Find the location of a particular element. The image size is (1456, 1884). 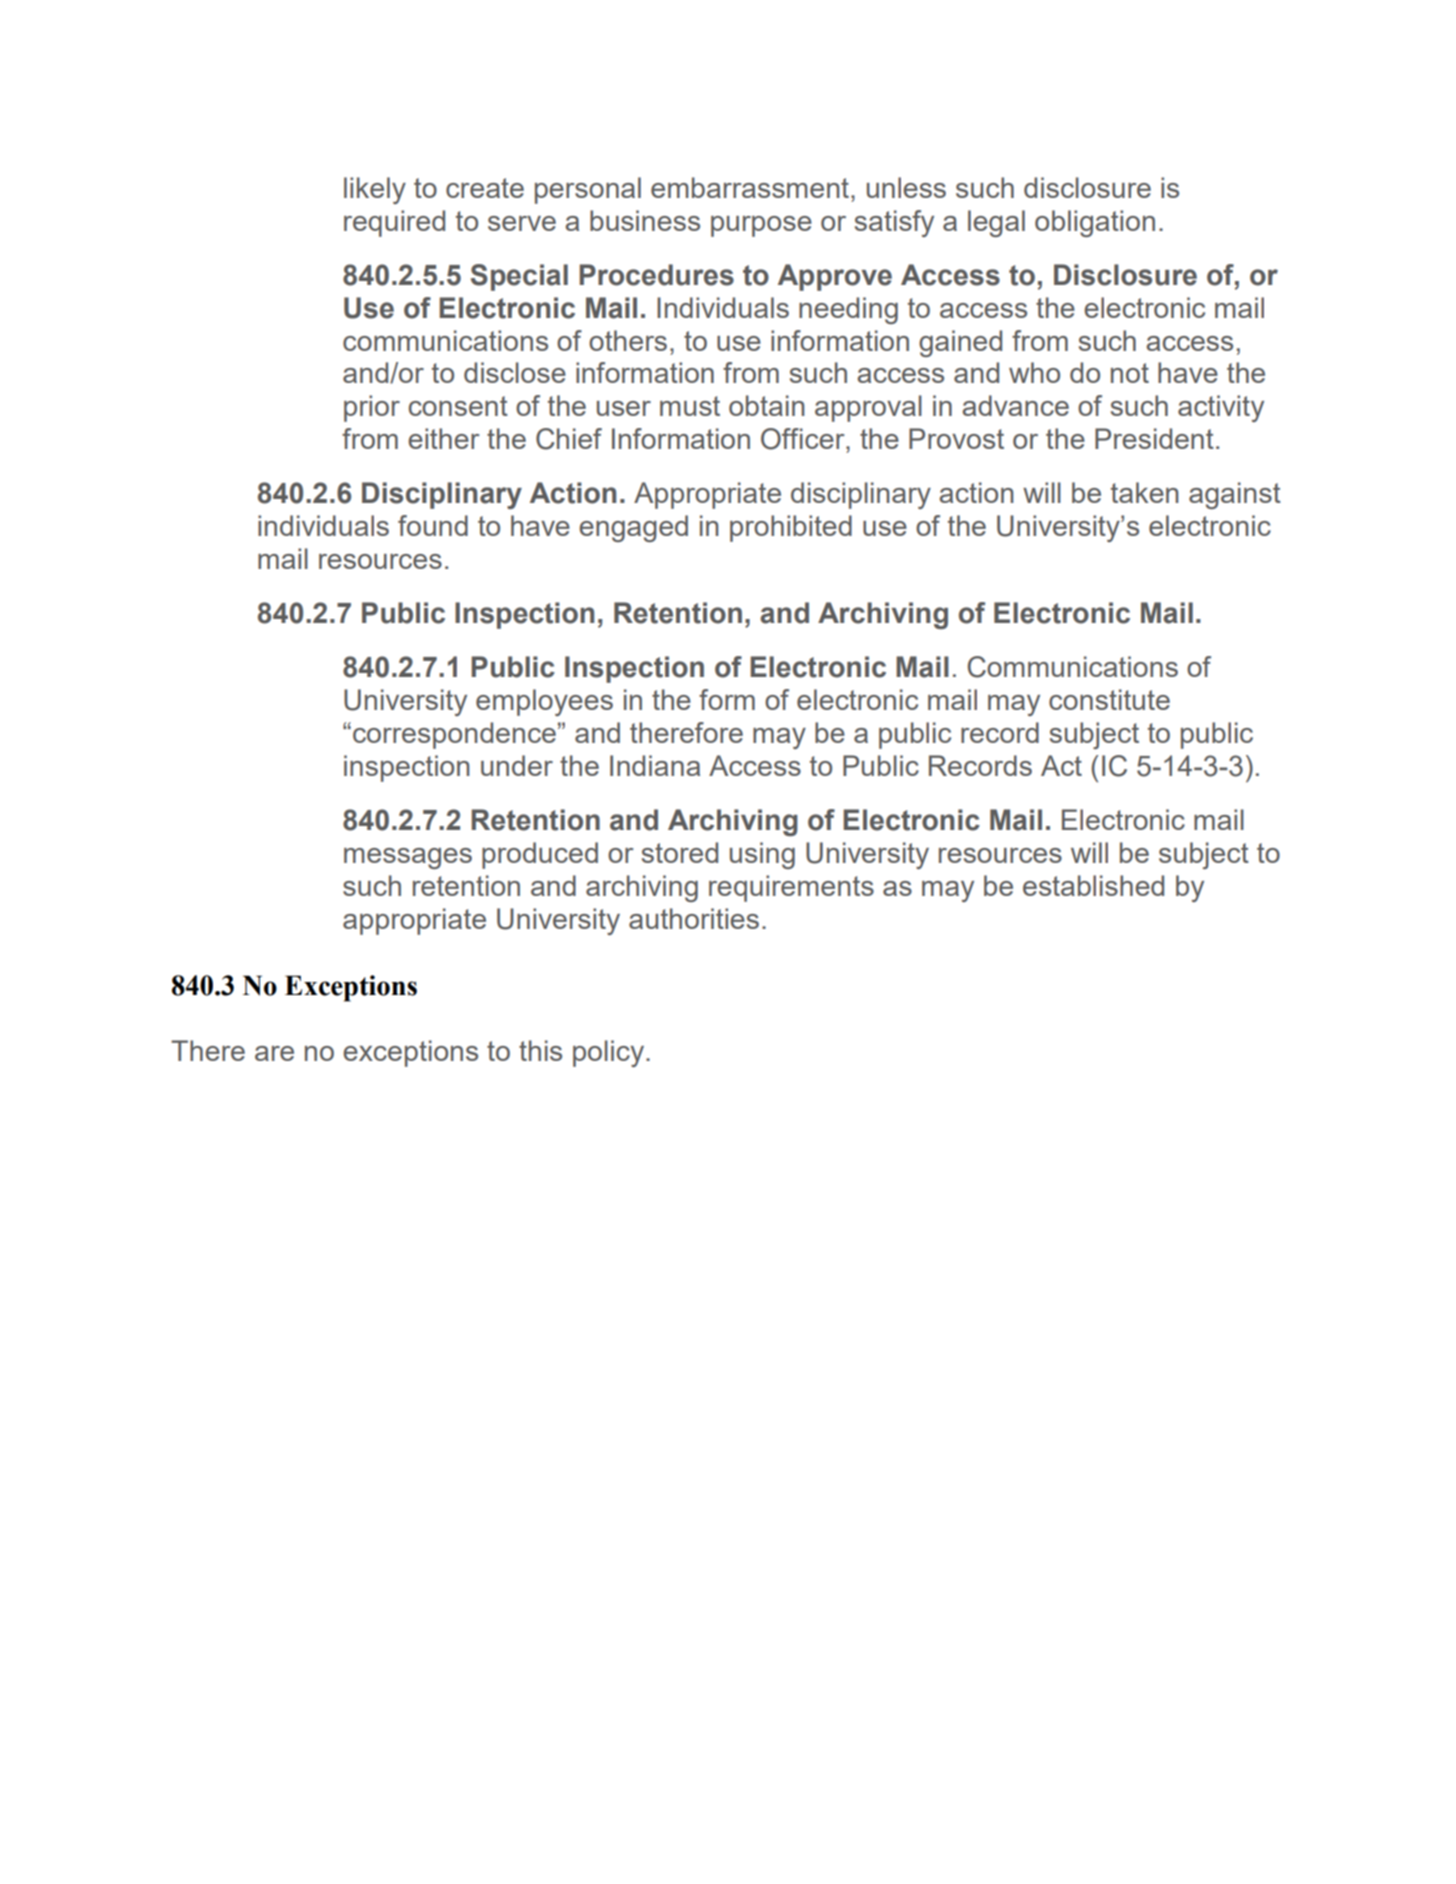

established is located at coordinates (1093, 885).
